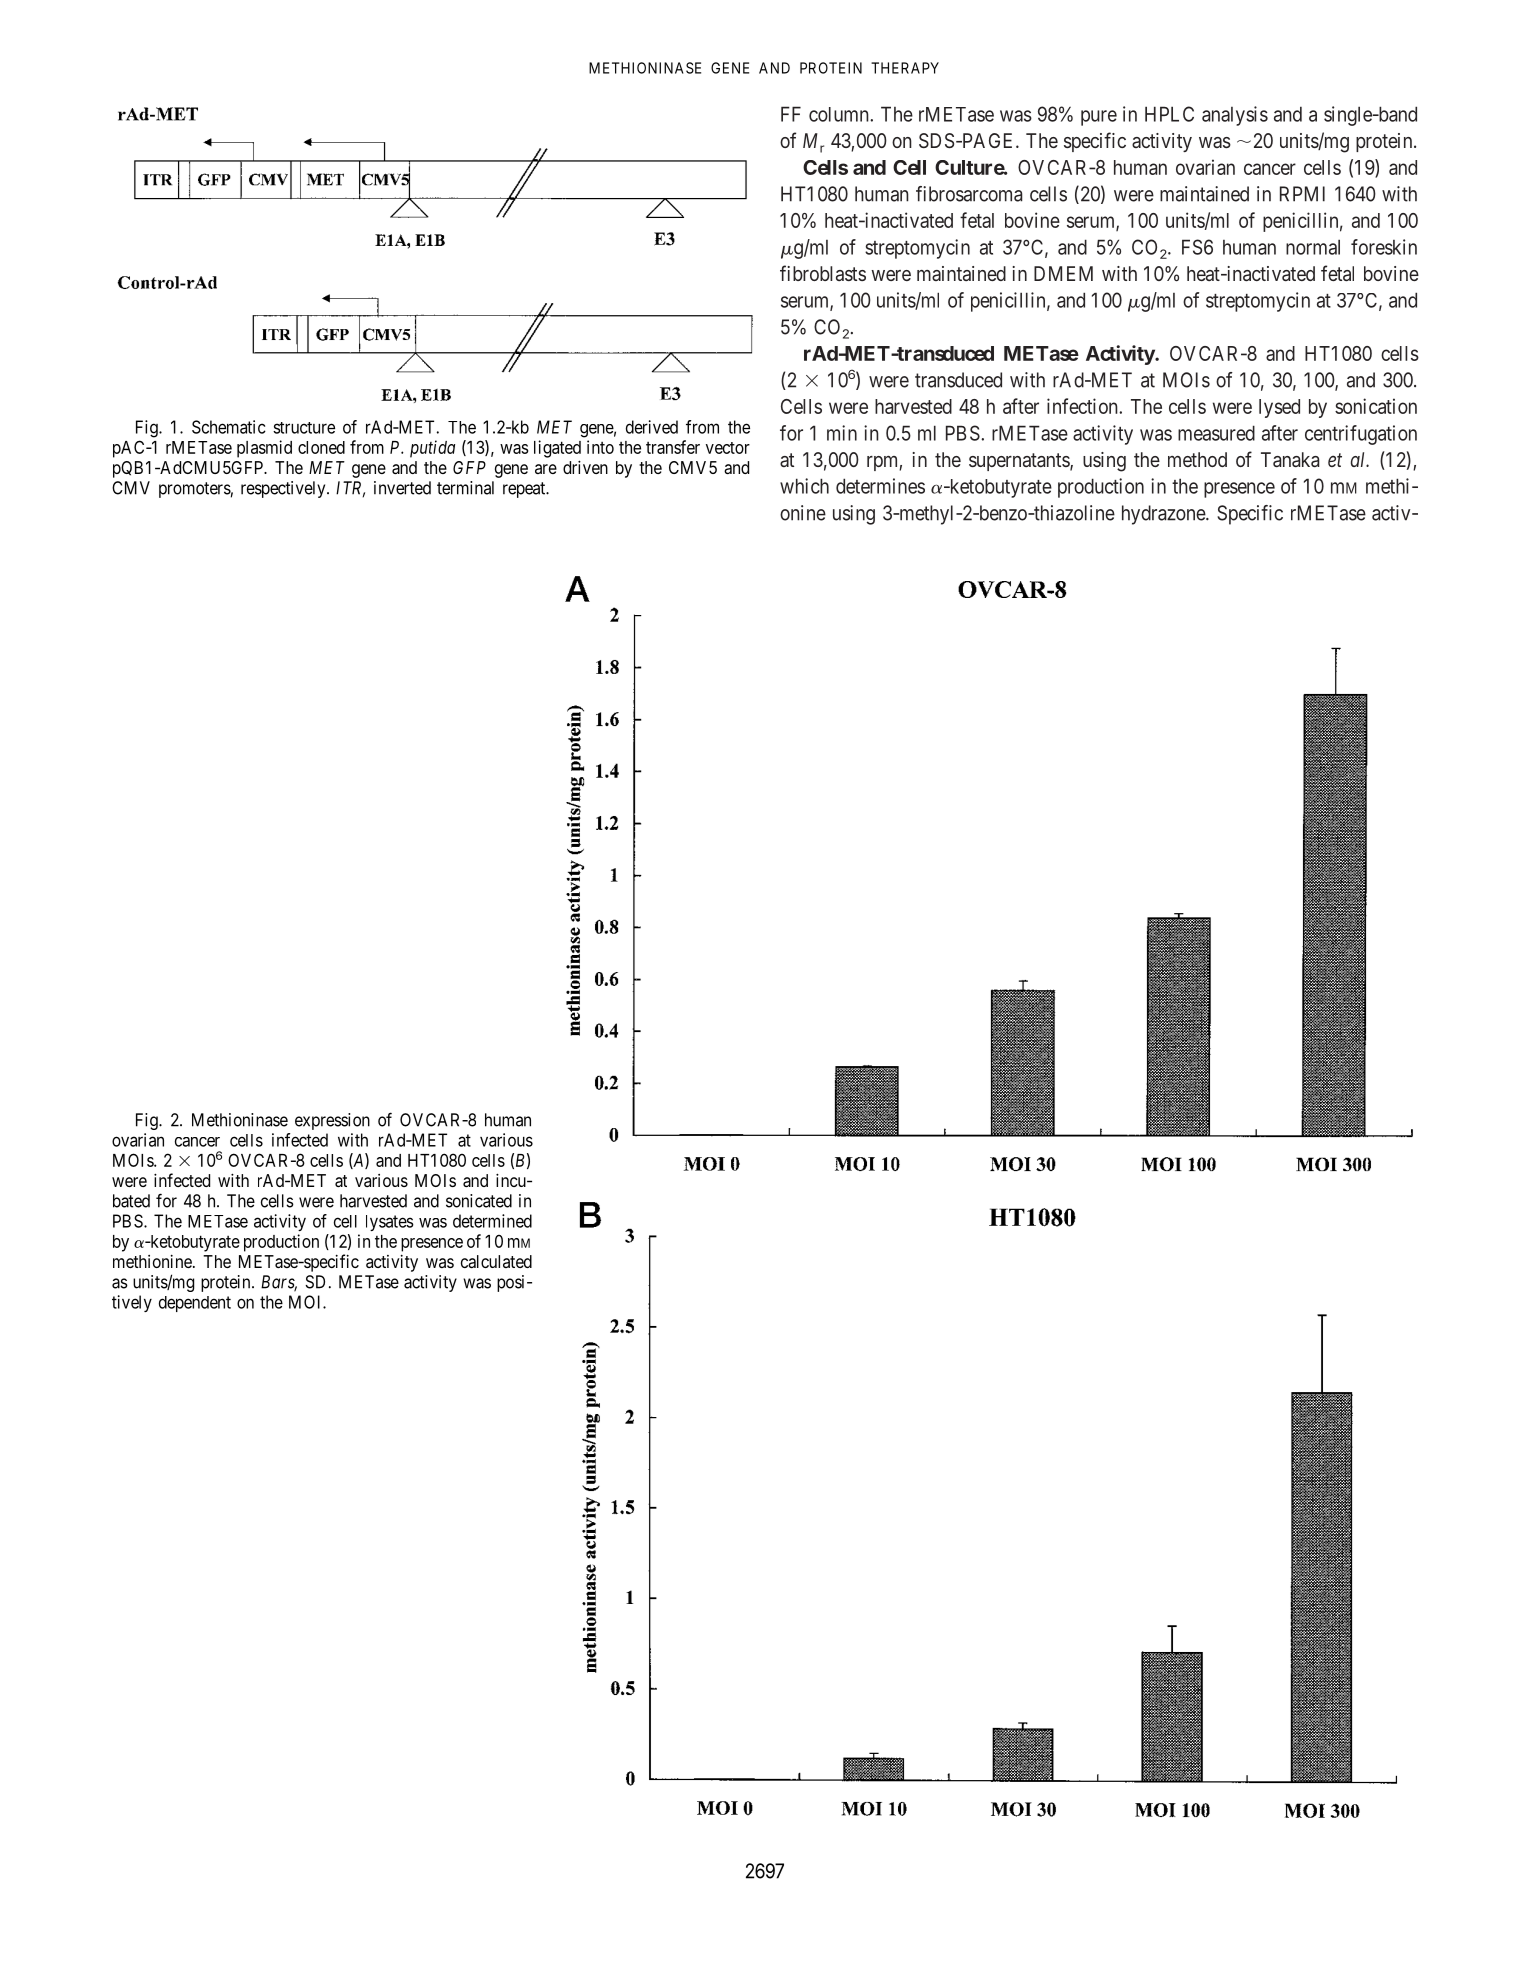  I want to click on Tanaka, so click(1290, 459).
